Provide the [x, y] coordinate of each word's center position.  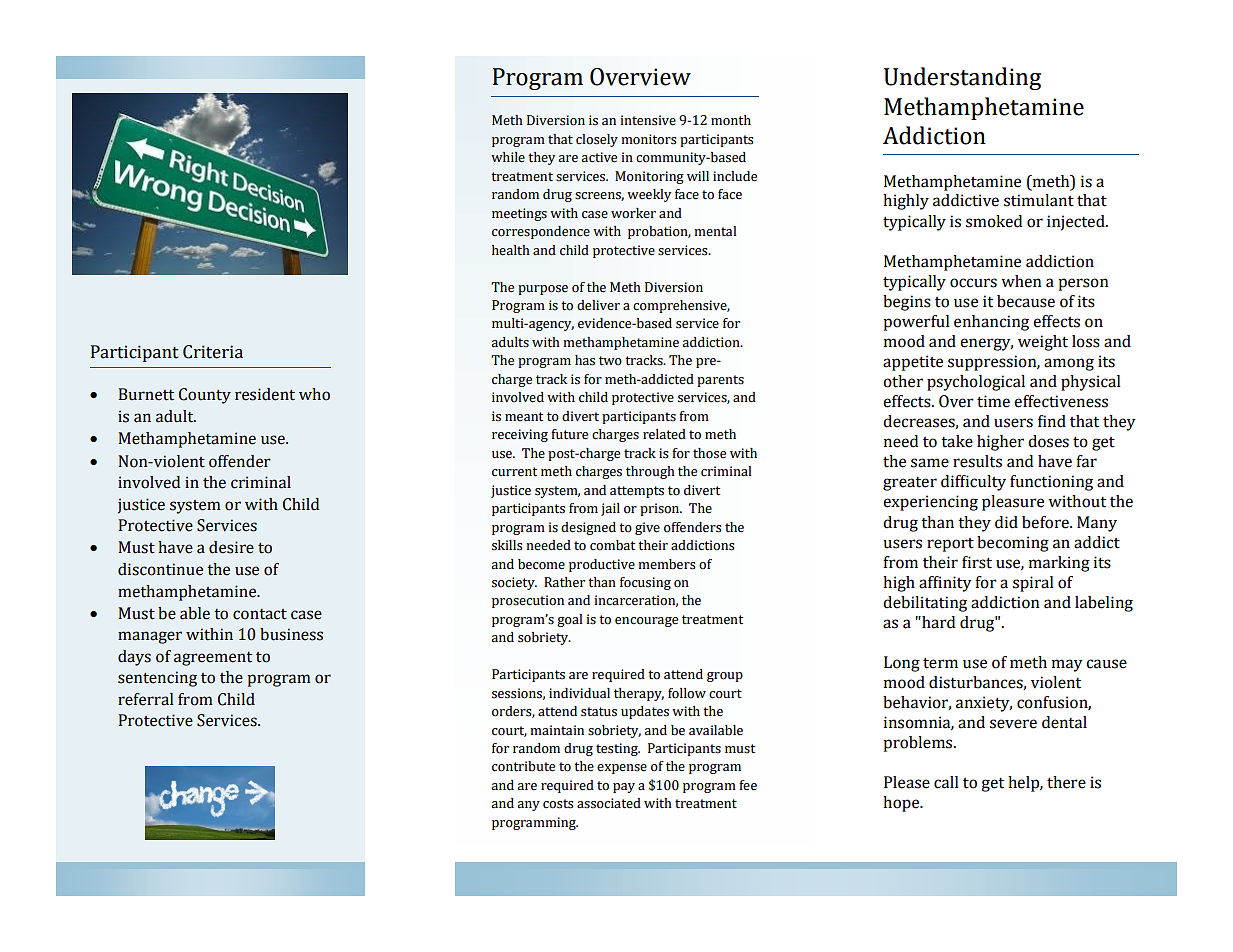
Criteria [213, 352]
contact [260, 614]
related [664, 434]
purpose [543, 290]
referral [145, 699]
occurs [973, 283]
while [508, 157]
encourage [646, 622]
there [1066, 782]
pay [624, 788]
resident [265, 394]
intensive [648, 120]
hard [937, 622]
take [957, 441]
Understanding [962, 78]
